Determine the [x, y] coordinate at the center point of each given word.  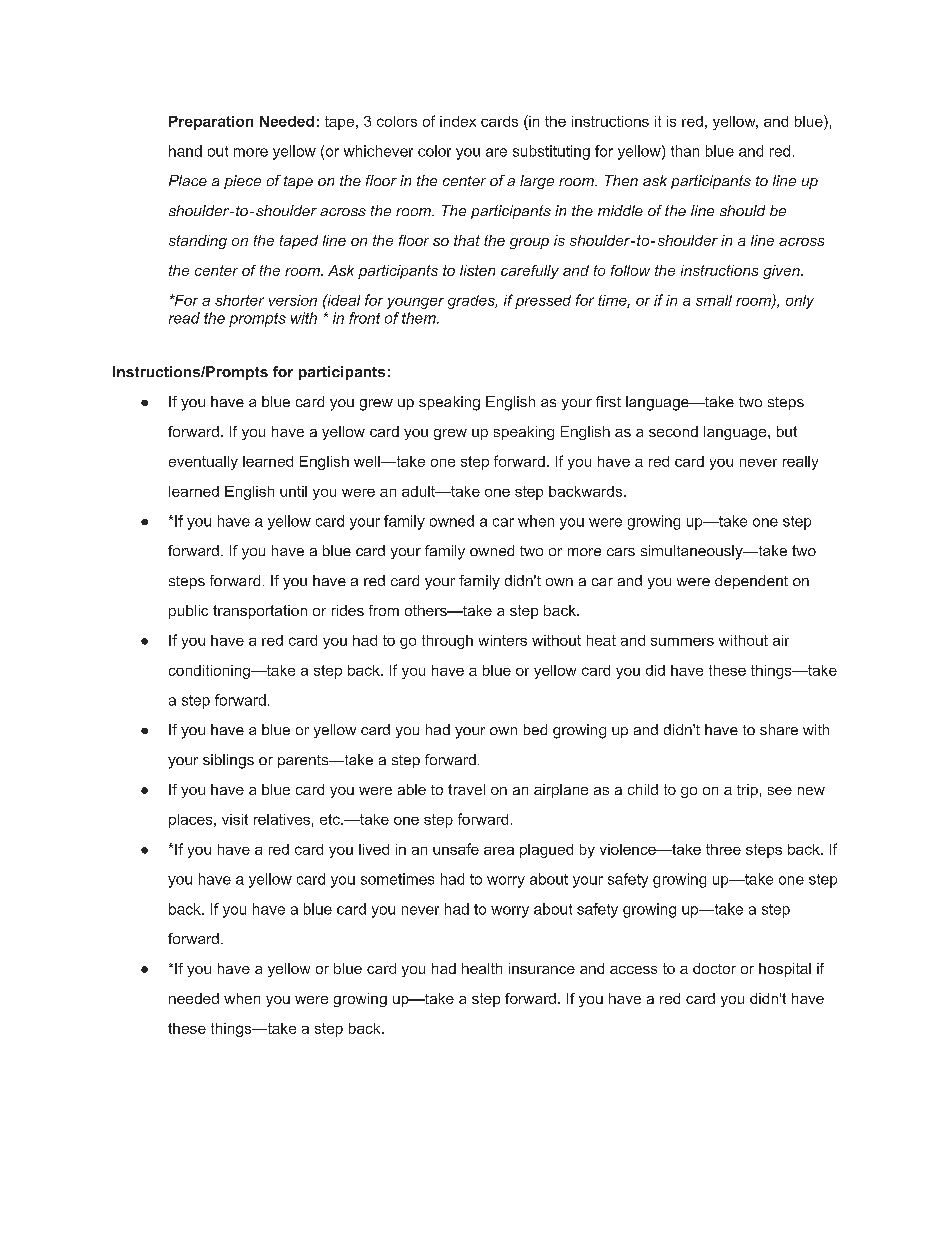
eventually [203, 463]
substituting [551, 152]
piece [242, 182]
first [608, 401]
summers [682, 642]
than [685, 151]
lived [374, 849]
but [787, 431]
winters [503, 640]
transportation [260, 612]
